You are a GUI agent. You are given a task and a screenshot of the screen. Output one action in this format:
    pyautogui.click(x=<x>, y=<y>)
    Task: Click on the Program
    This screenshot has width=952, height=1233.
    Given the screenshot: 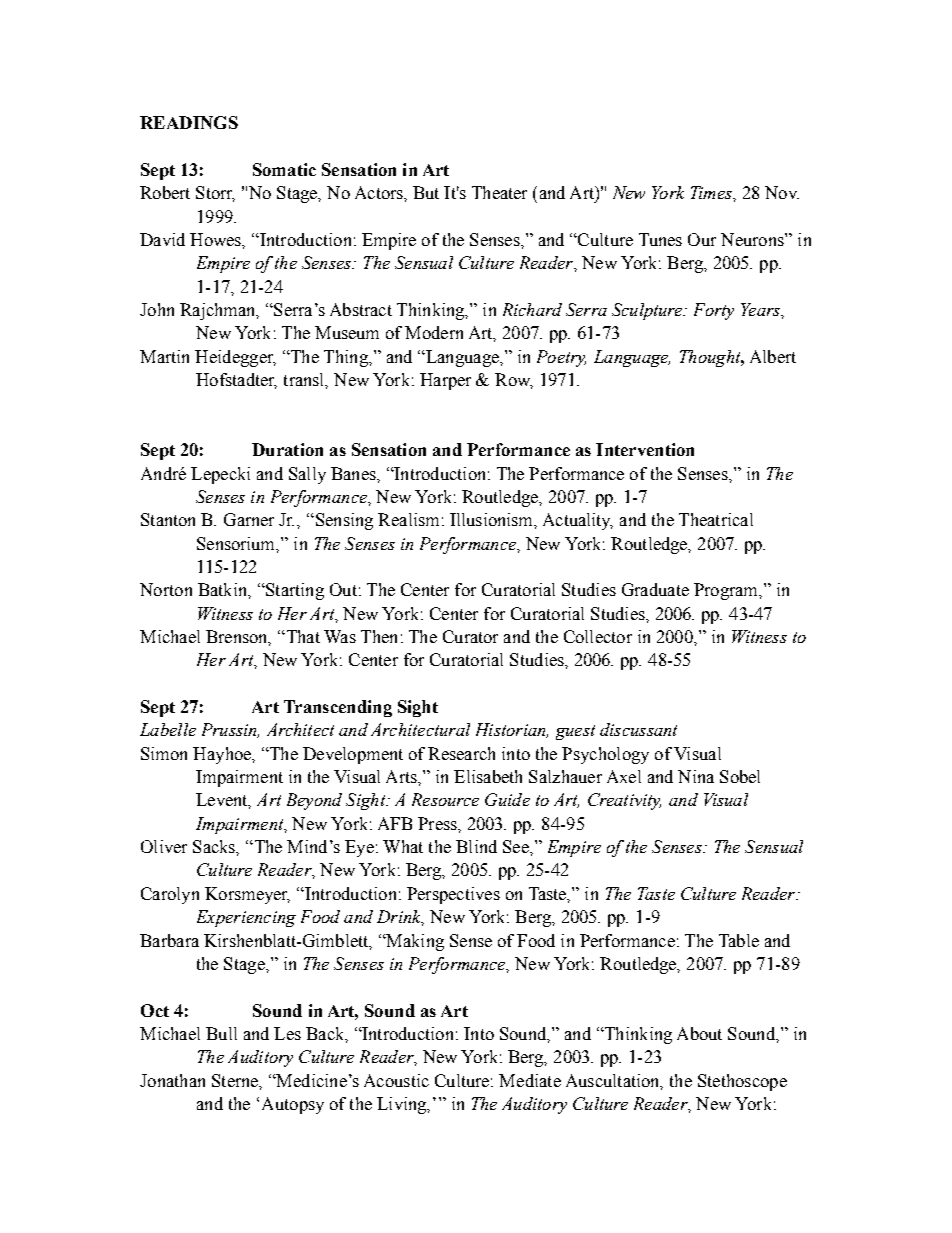 What is the action you would take?
    pyautogui.click(x=727, y=591)
